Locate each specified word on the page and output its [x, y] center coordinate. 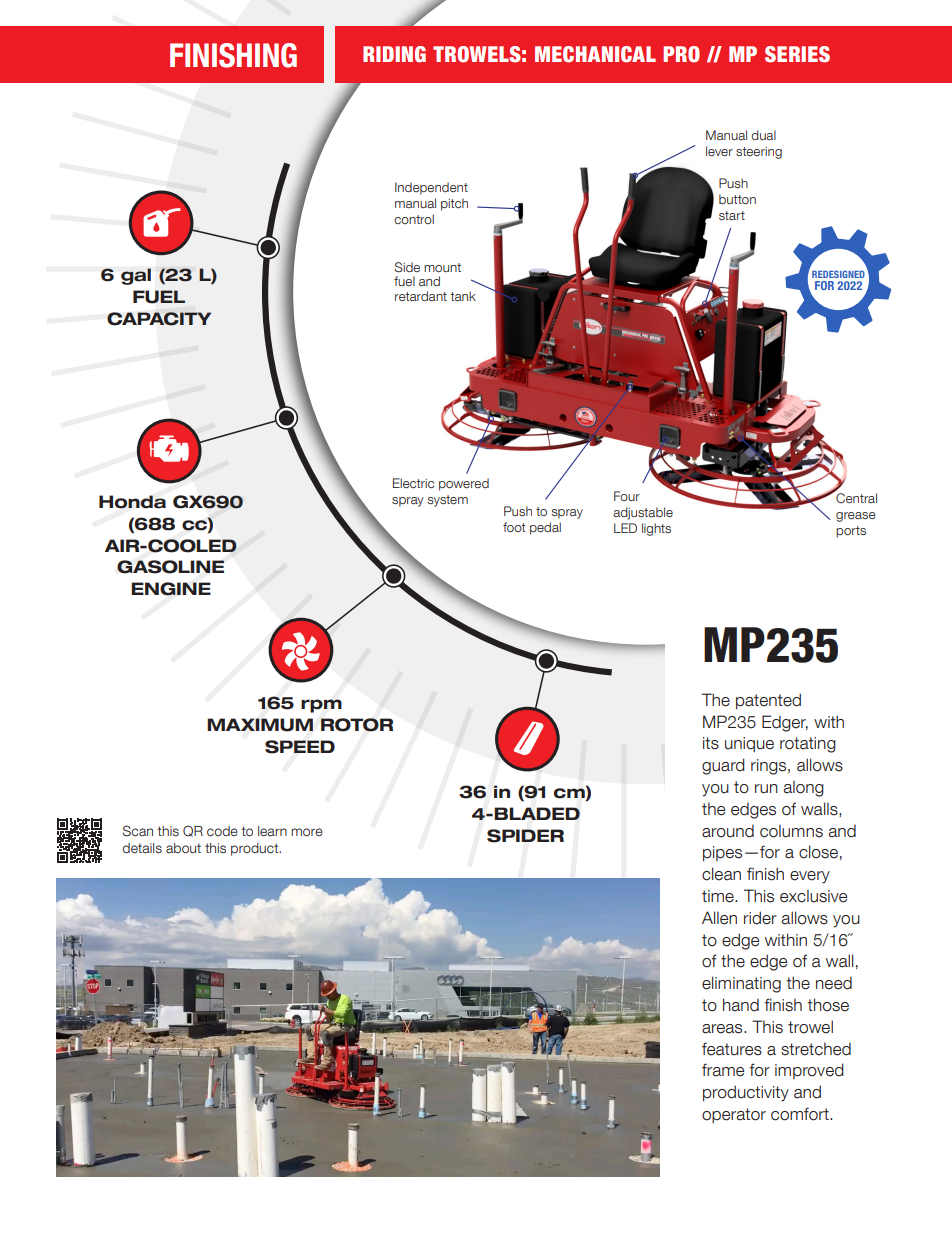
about [183, 848]
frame [723, 1070]
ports [851, 532]
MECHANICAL [595, 54]
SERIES [797, 54]
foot [514, 527]
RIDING [394, 54]
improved [809, 1071]
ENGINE [171, 589]
